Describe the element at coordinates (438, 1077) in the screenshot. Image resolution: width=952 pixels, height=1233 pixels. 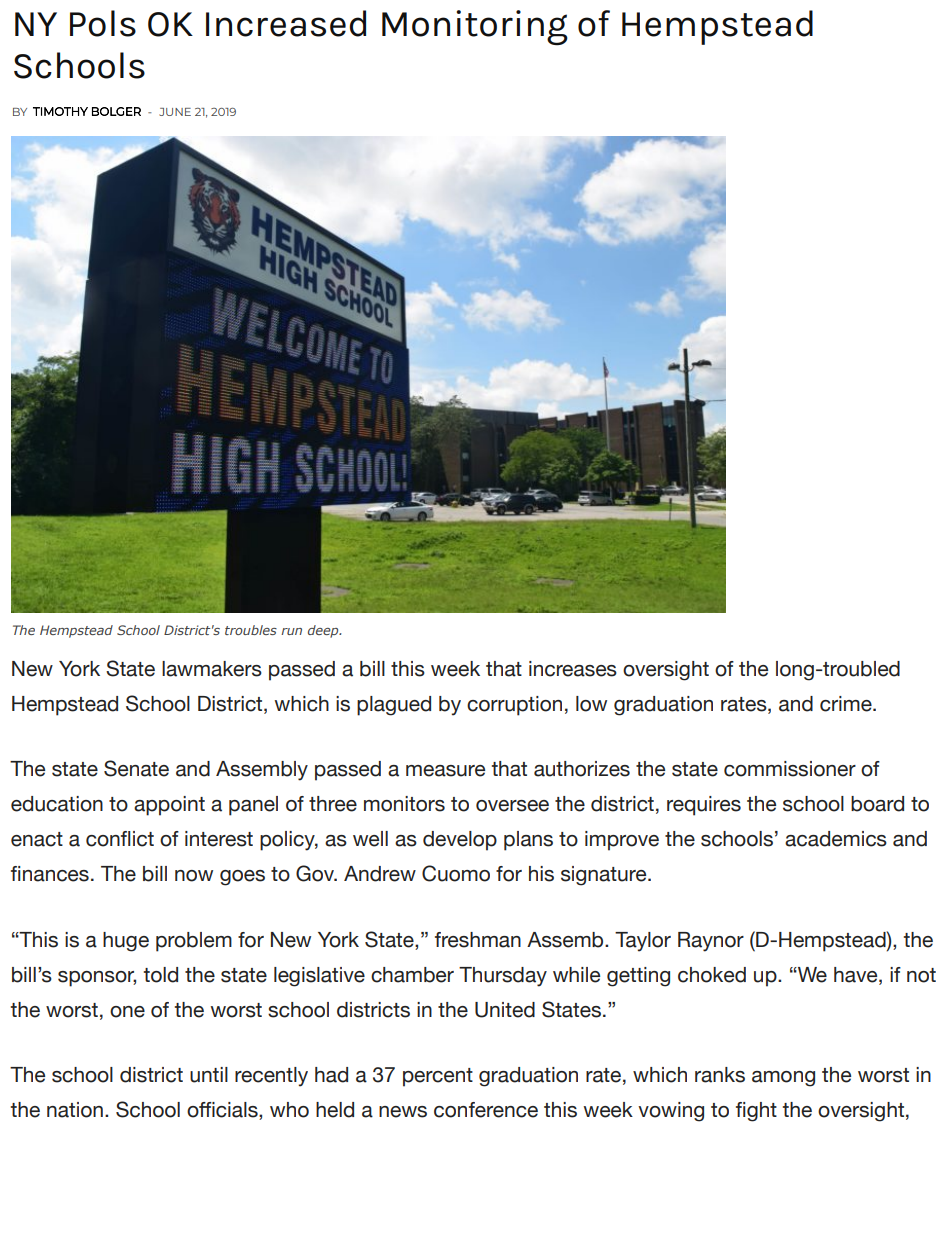
I see `percent` at that location.
